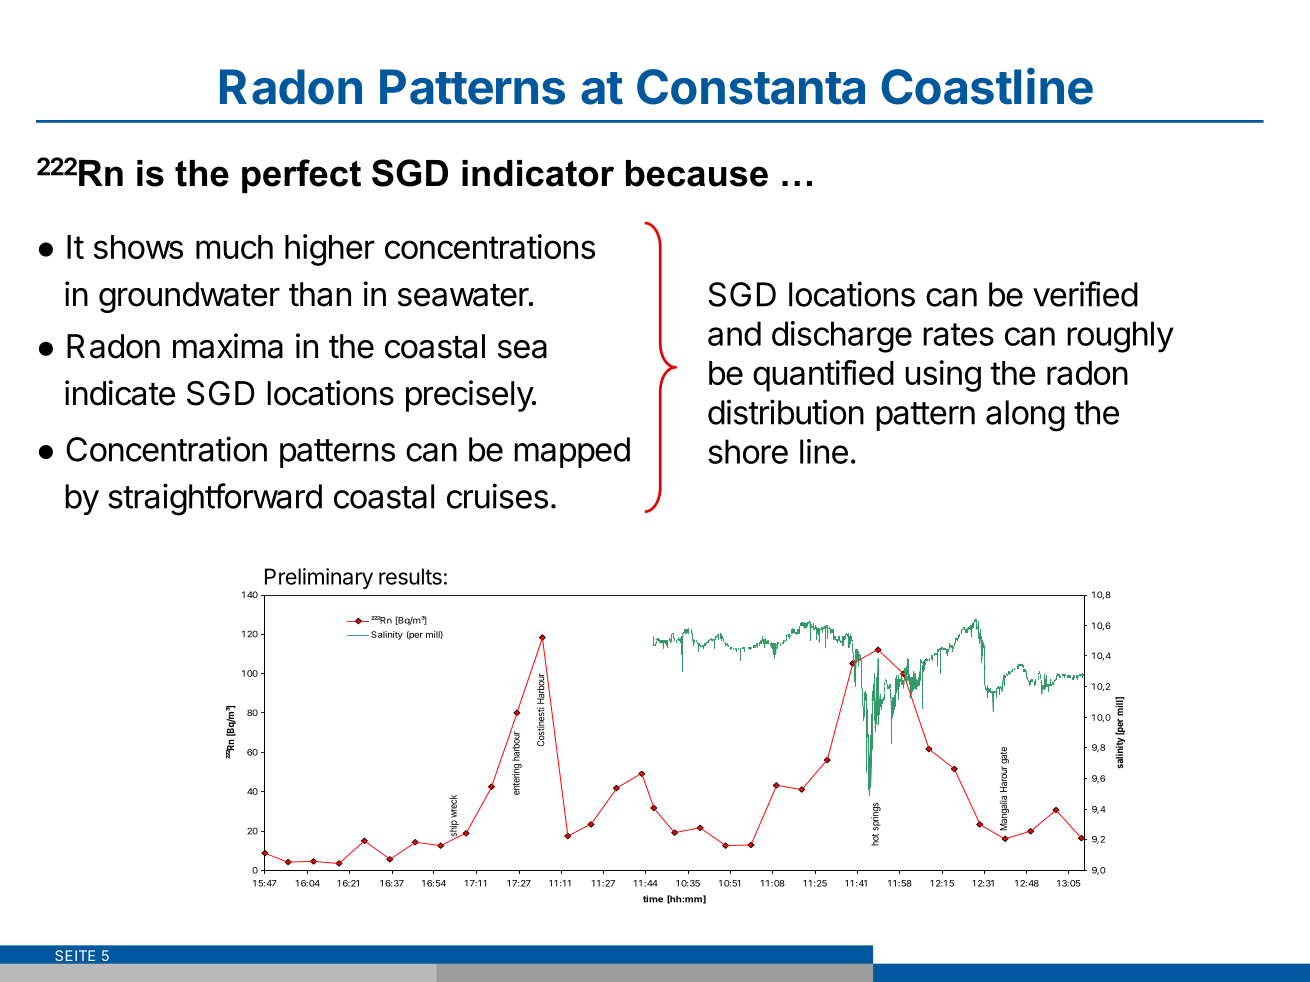 The height and width of the image is (982, 1310). Describe the element at coordinates (1025, 416) in the image. I see `along` at that location.
